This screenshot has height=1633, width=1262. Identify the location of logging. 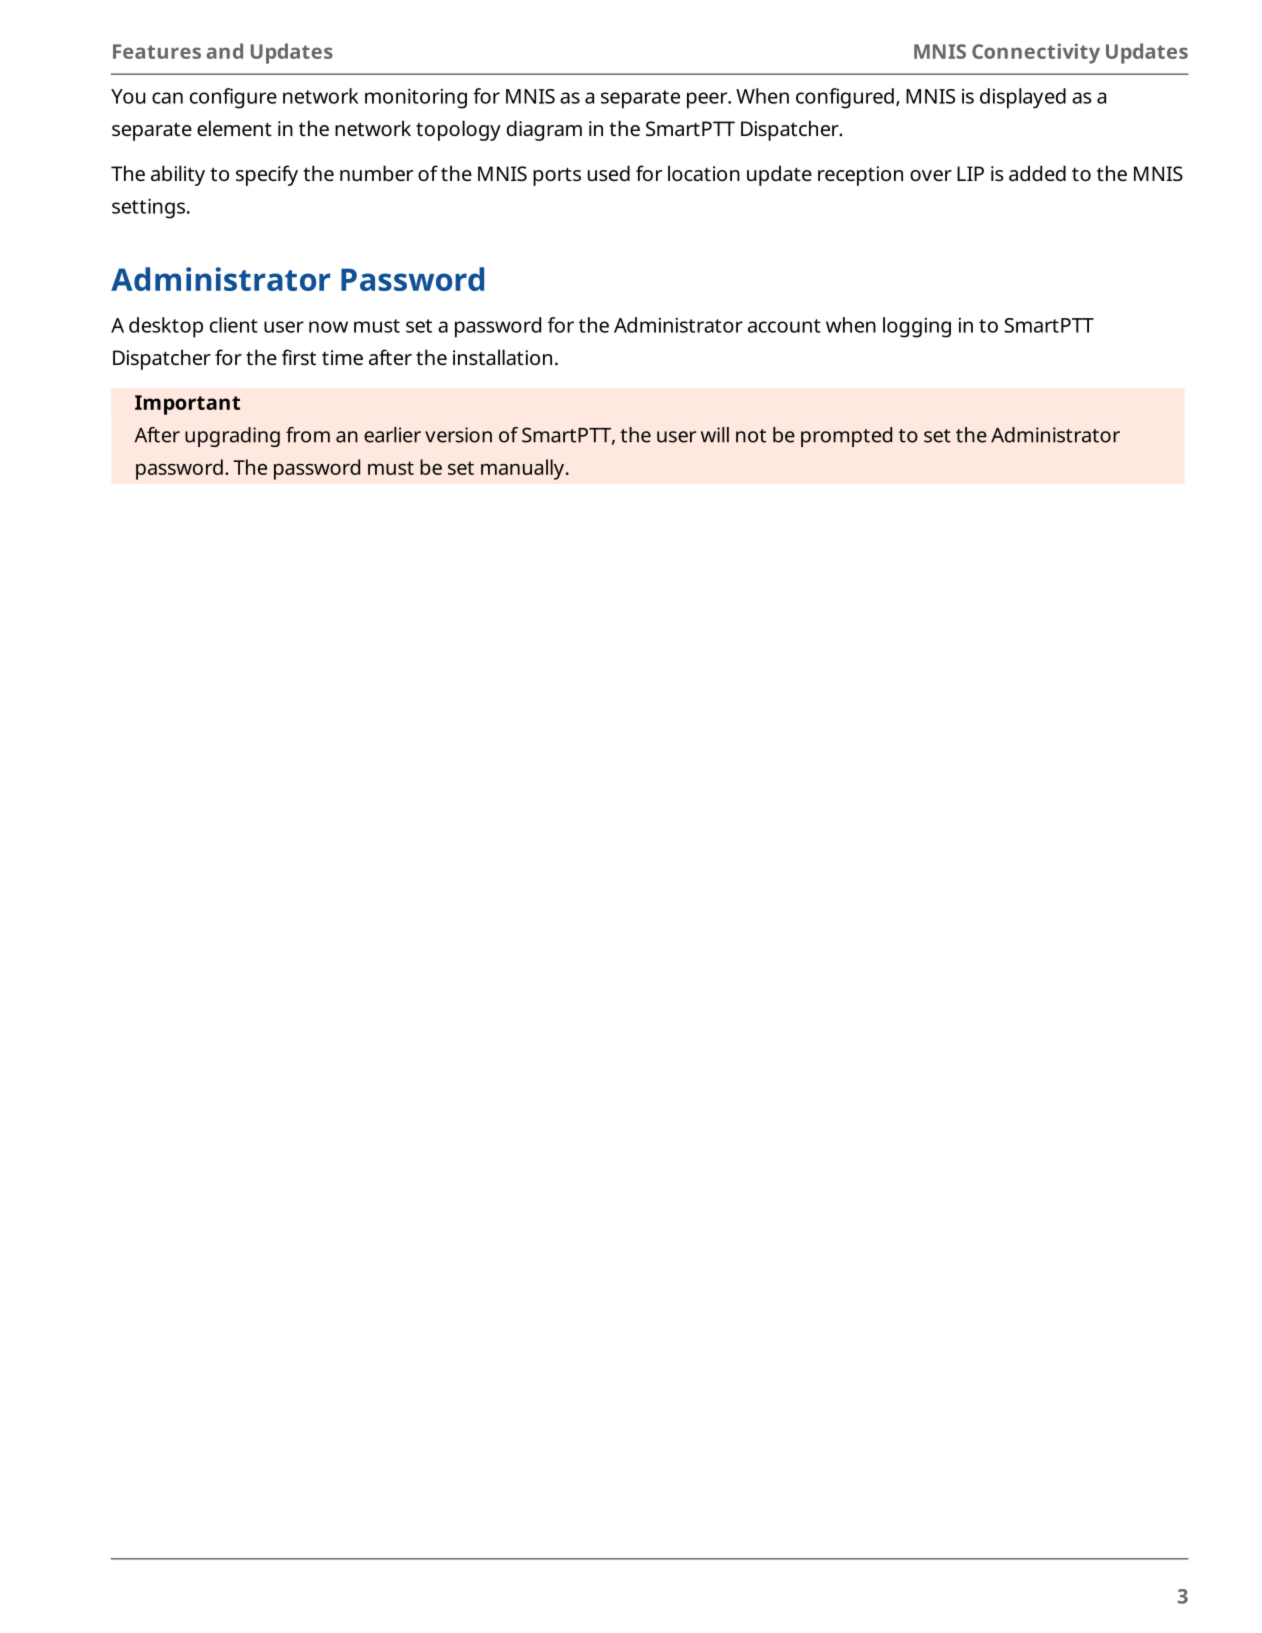
(917, 327).
